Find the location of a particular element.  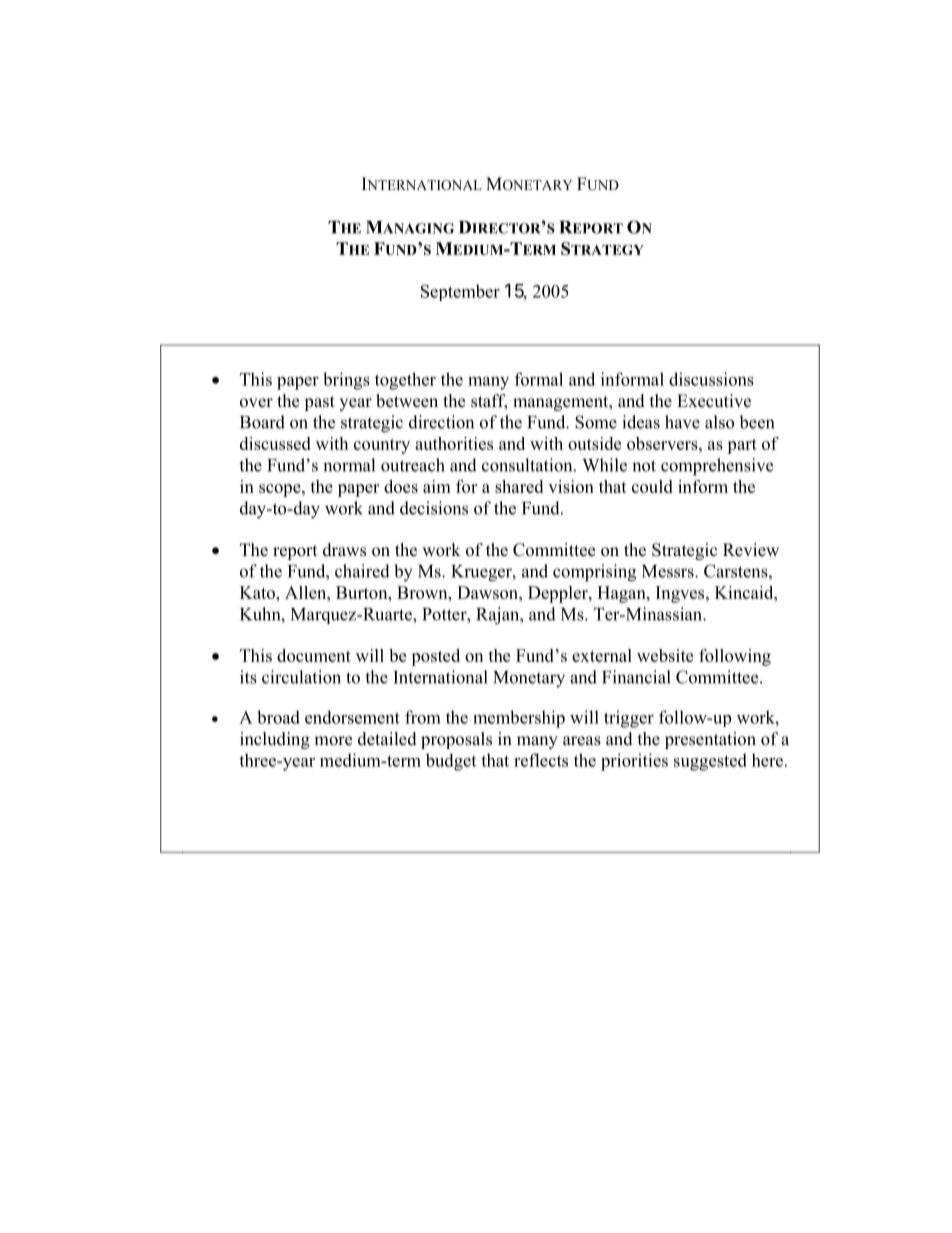

document is located at coordinates (314, 655).
